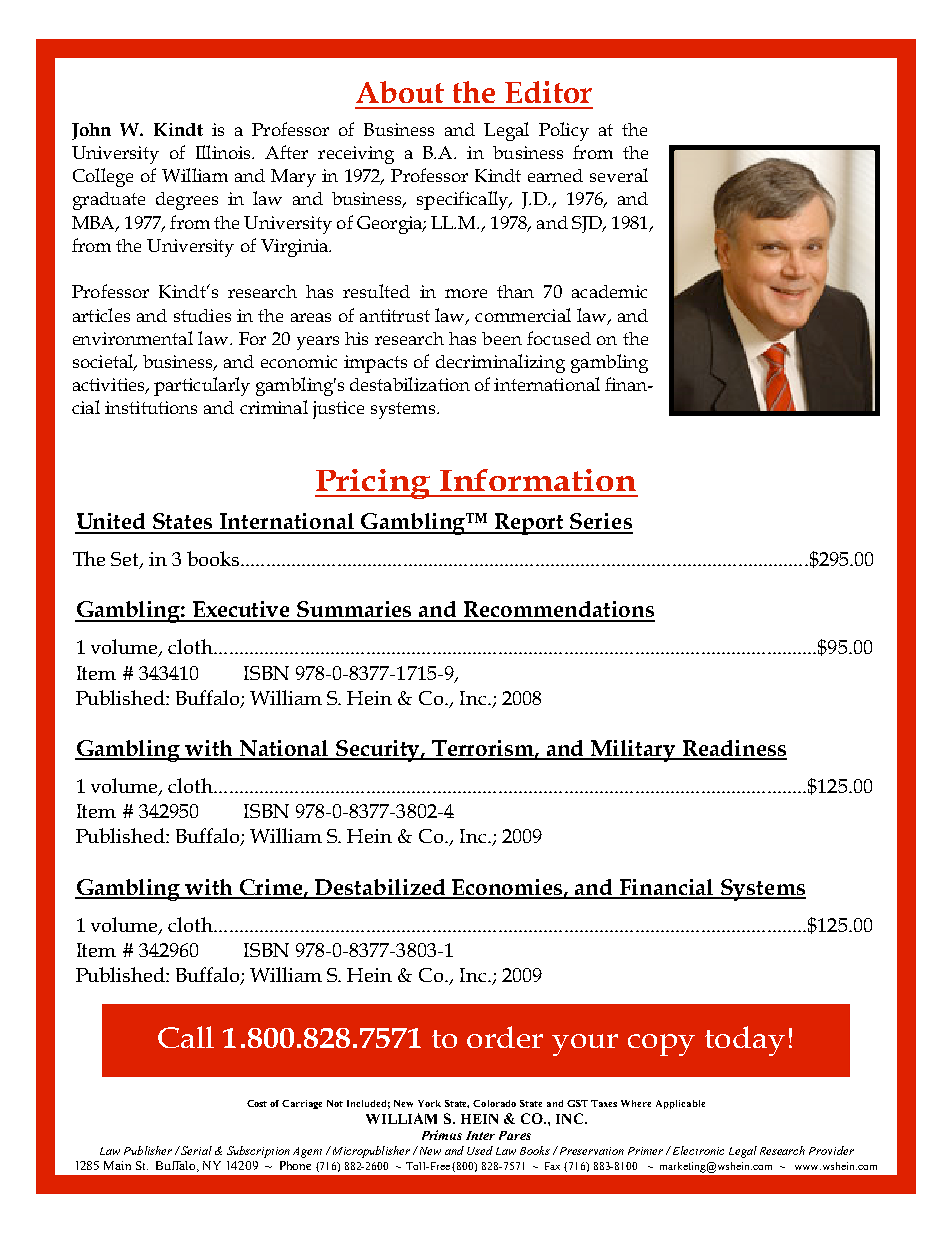 The image size is (952, 1233). Describe the element at coordinates (633, 751) in the screenshot. I see `Military` at that location.
